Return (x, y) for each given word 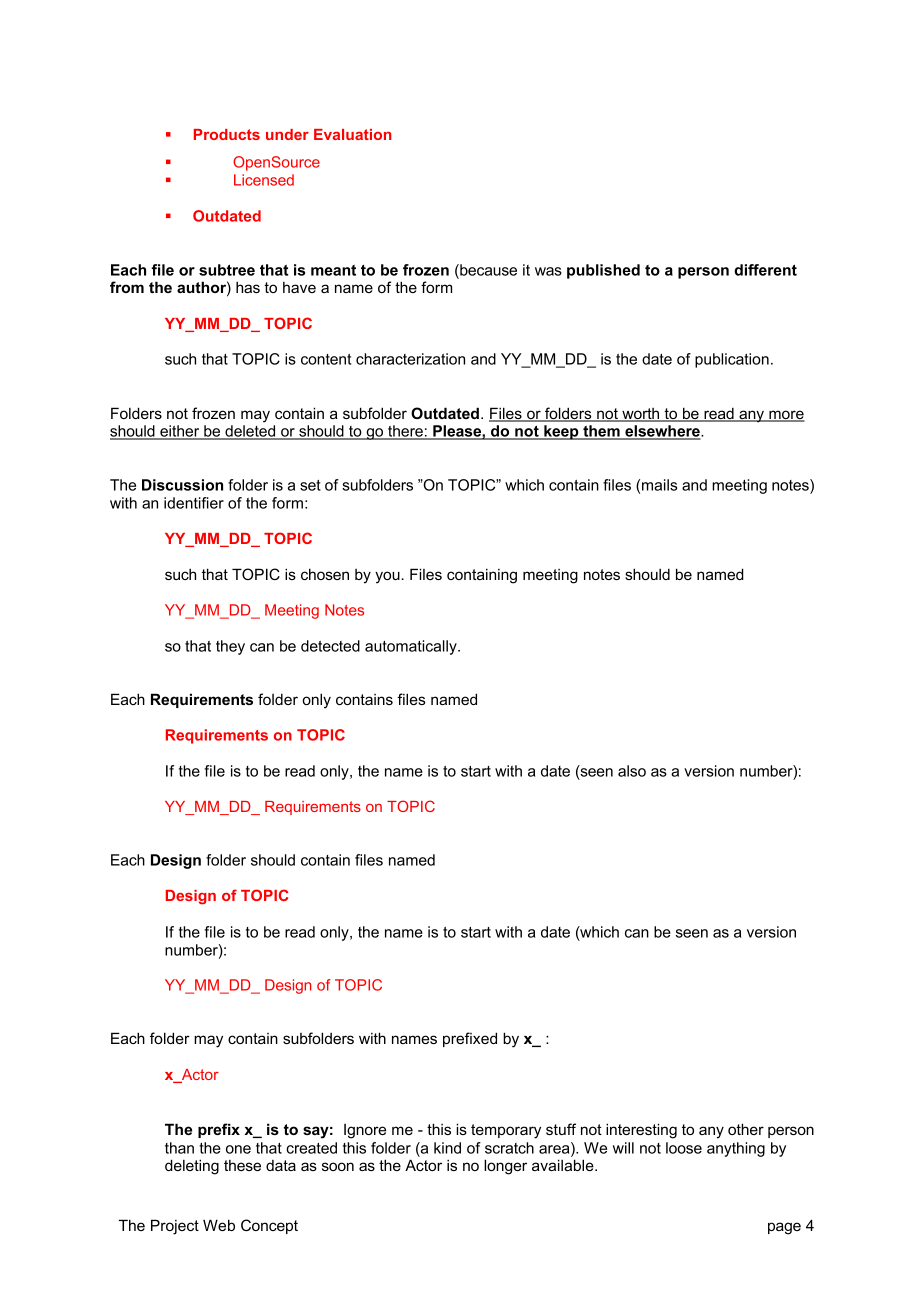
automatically (412, 647)
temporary (506, 1131)
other (746, 1129)
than (179, 1148)
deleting (192, 1167)
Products (227, 134)
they (230, 647)
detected (330, 646)
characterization (410, 359)
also (632, 771)
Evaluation (352, 134)
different (765, 270)
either (180, 432)
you (388, 577)
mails (659, 485)
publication (732, 360)
